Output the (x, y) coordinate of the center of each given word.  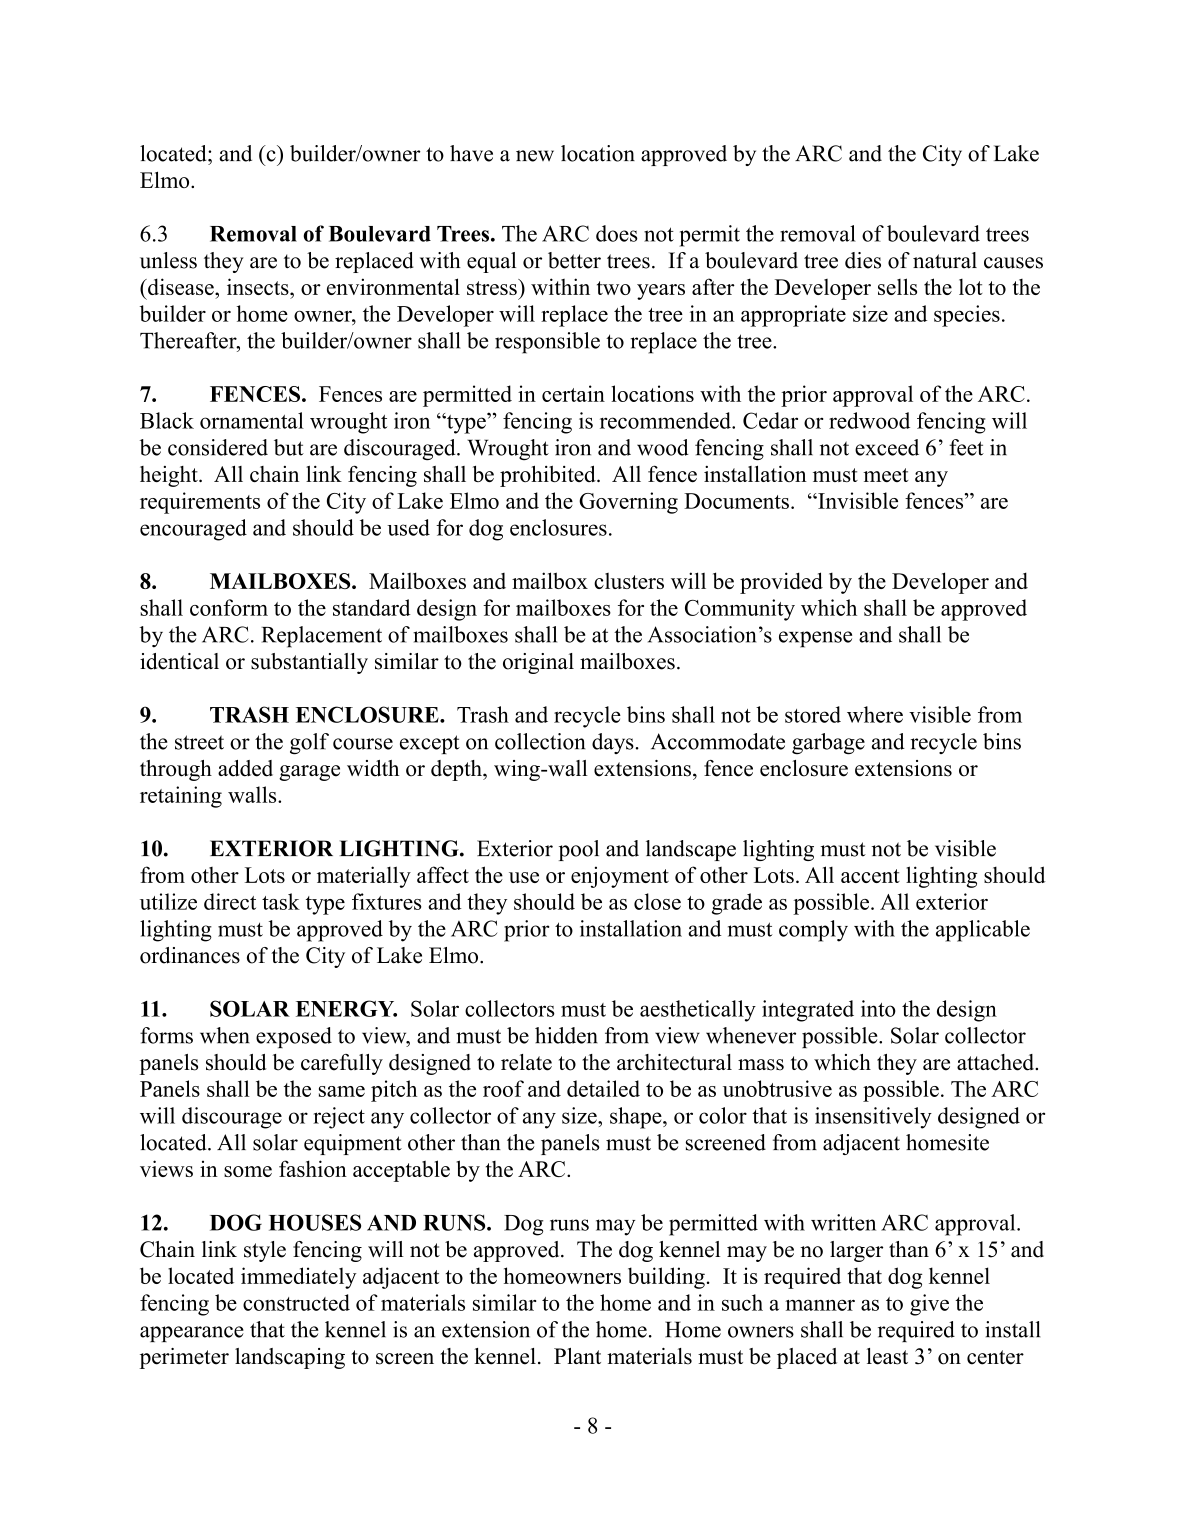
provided (781, 583)
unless (168, 260)
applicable (983, 931)
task (281, 901)
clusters (629, 581)
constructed (296, 1302)
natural (945, 260)
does (617, 233)
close (657, 901)
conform (229, 607)
